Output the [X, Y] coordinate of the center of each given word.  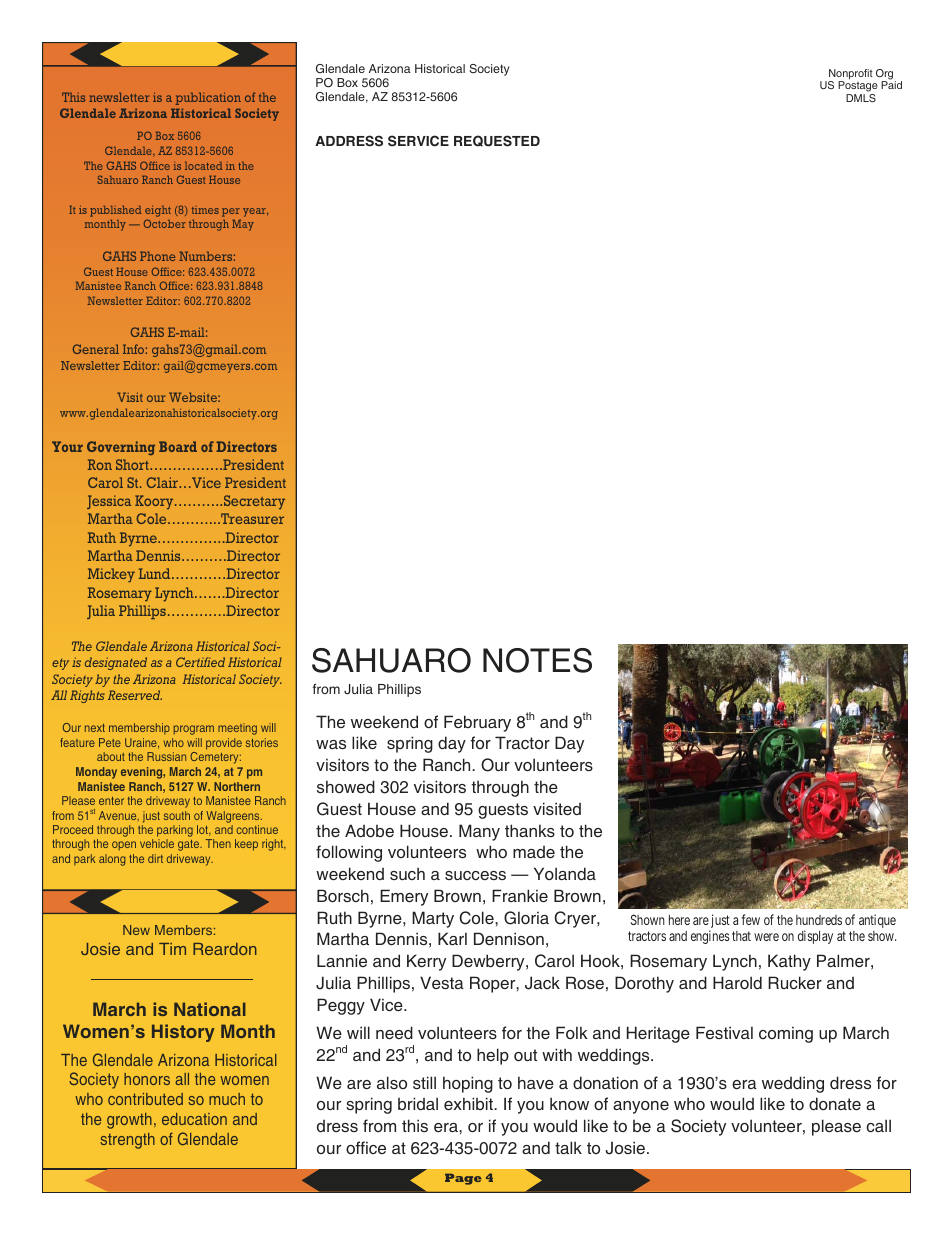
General [96, 349]
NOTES [537, 660]
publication [208, 98]
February [477, 723]
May [243, 225]
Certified [200, 662]
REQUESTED [497, 141]
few [750, 919]
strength [127, 1141]
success [475, 875]
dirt [155, 858]
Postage [858, 88]
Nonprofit [851, 75]
